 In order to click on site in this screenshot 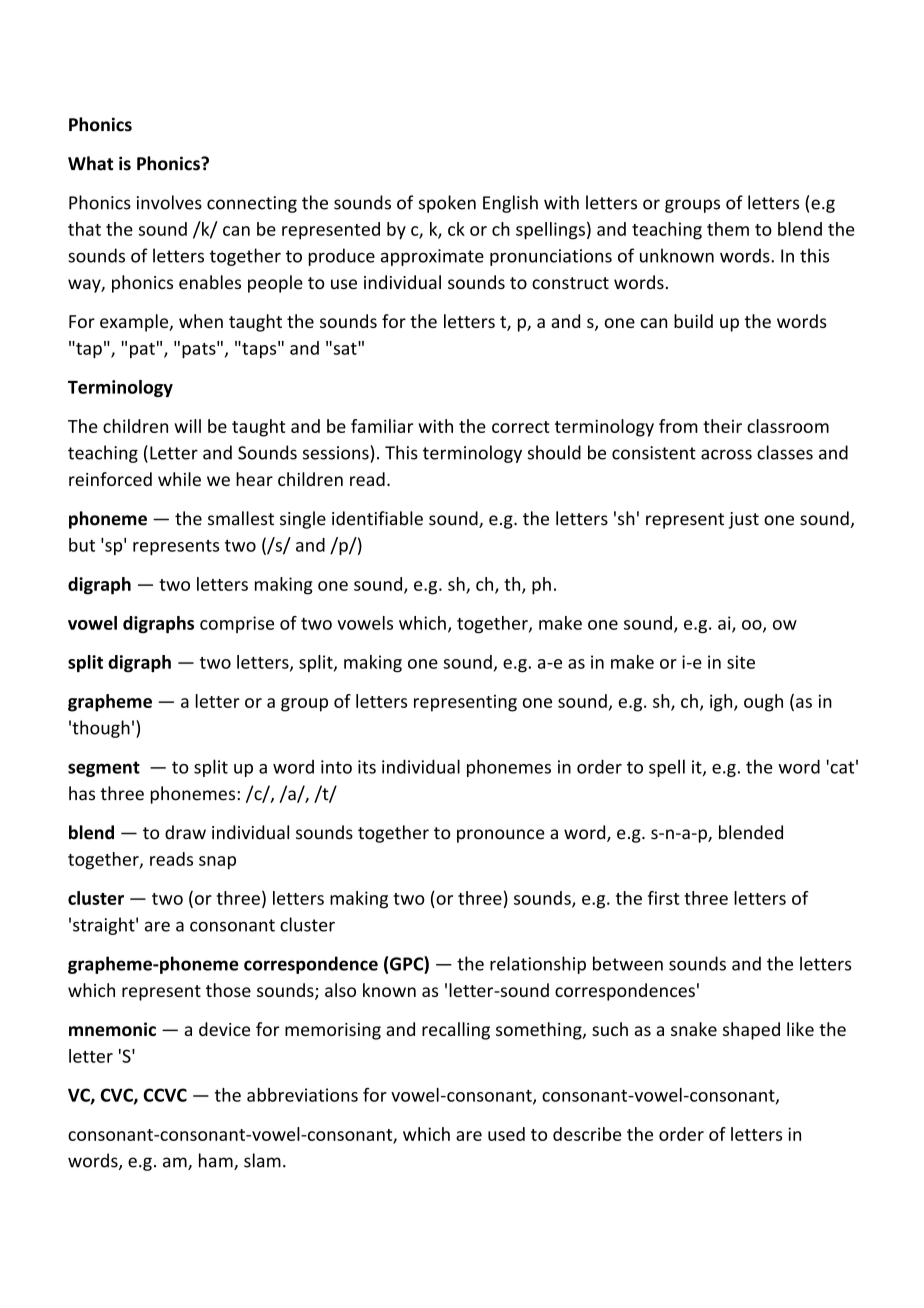, I will do `click(741, 662)`.
